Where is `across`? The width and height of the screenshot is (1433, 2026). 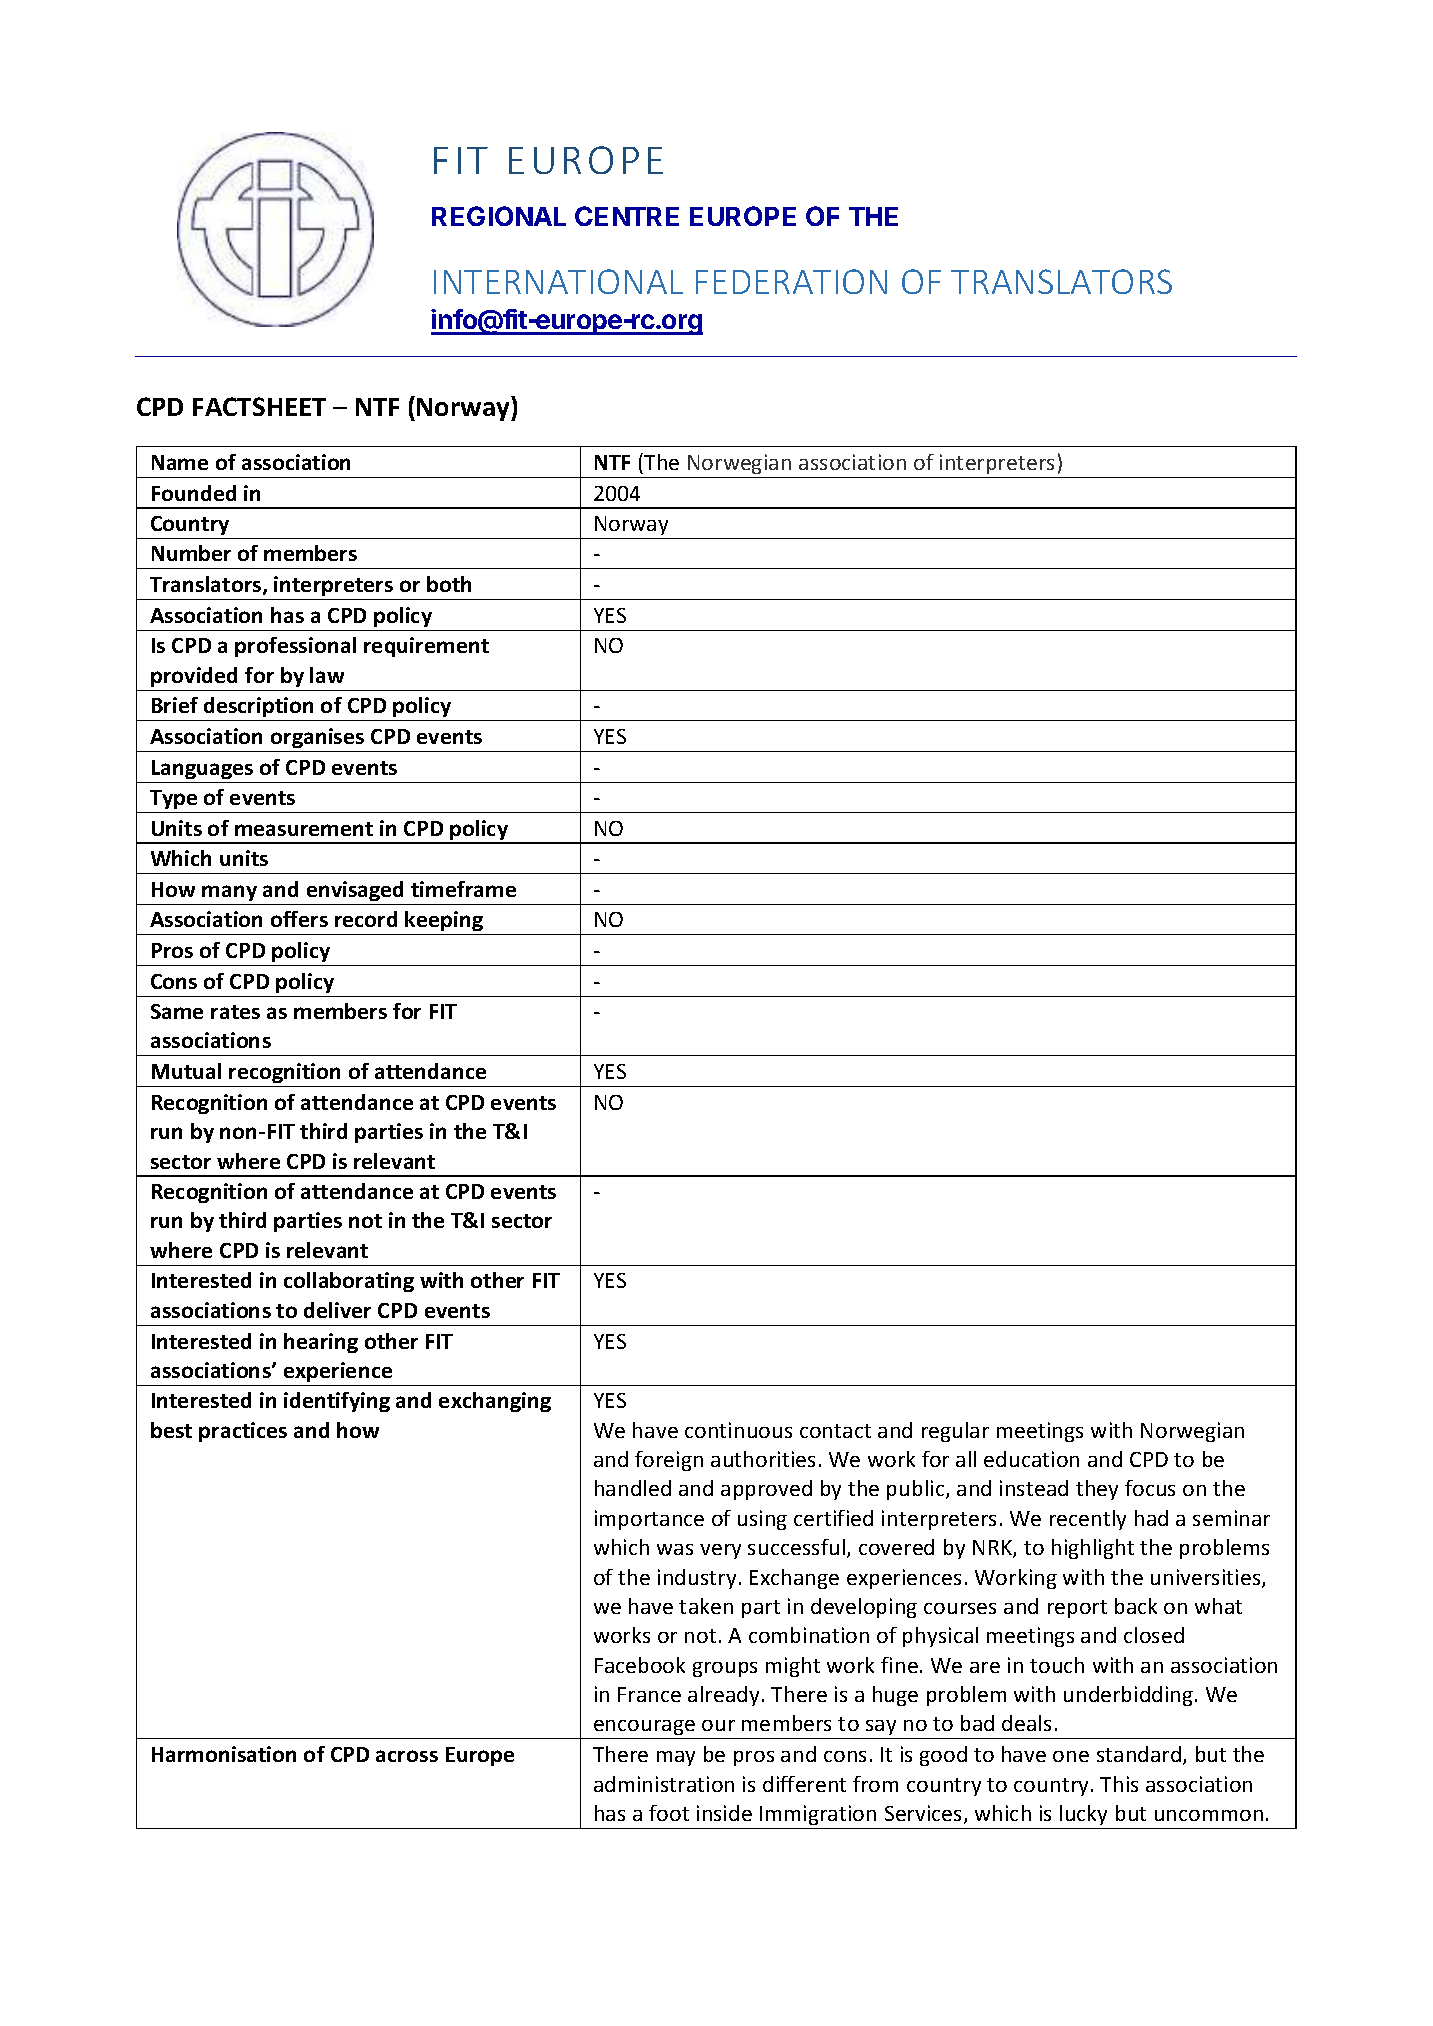 across is located at coordinates (407, 1756).
